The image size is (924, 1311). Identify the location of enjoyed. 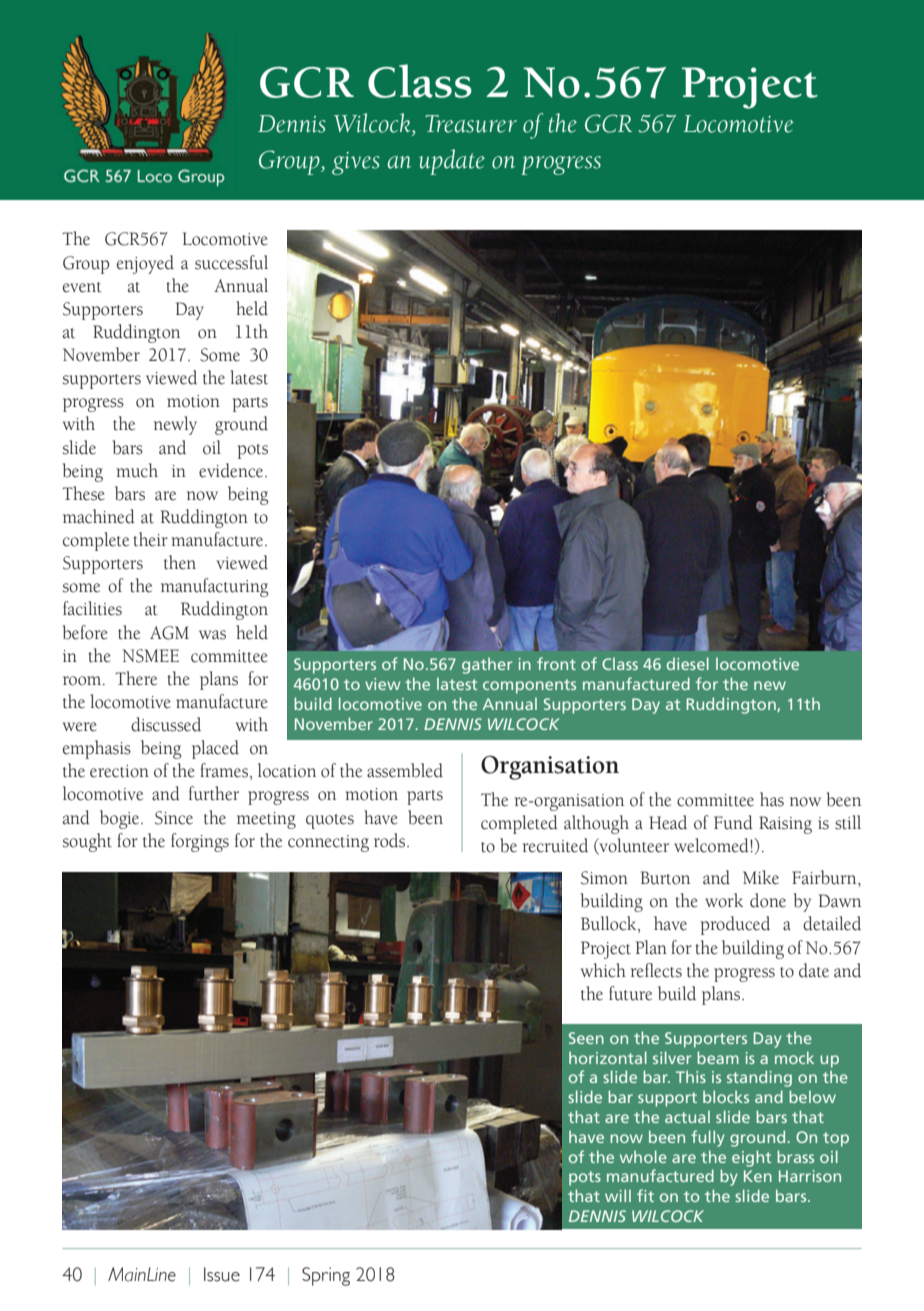
(145, 264).
